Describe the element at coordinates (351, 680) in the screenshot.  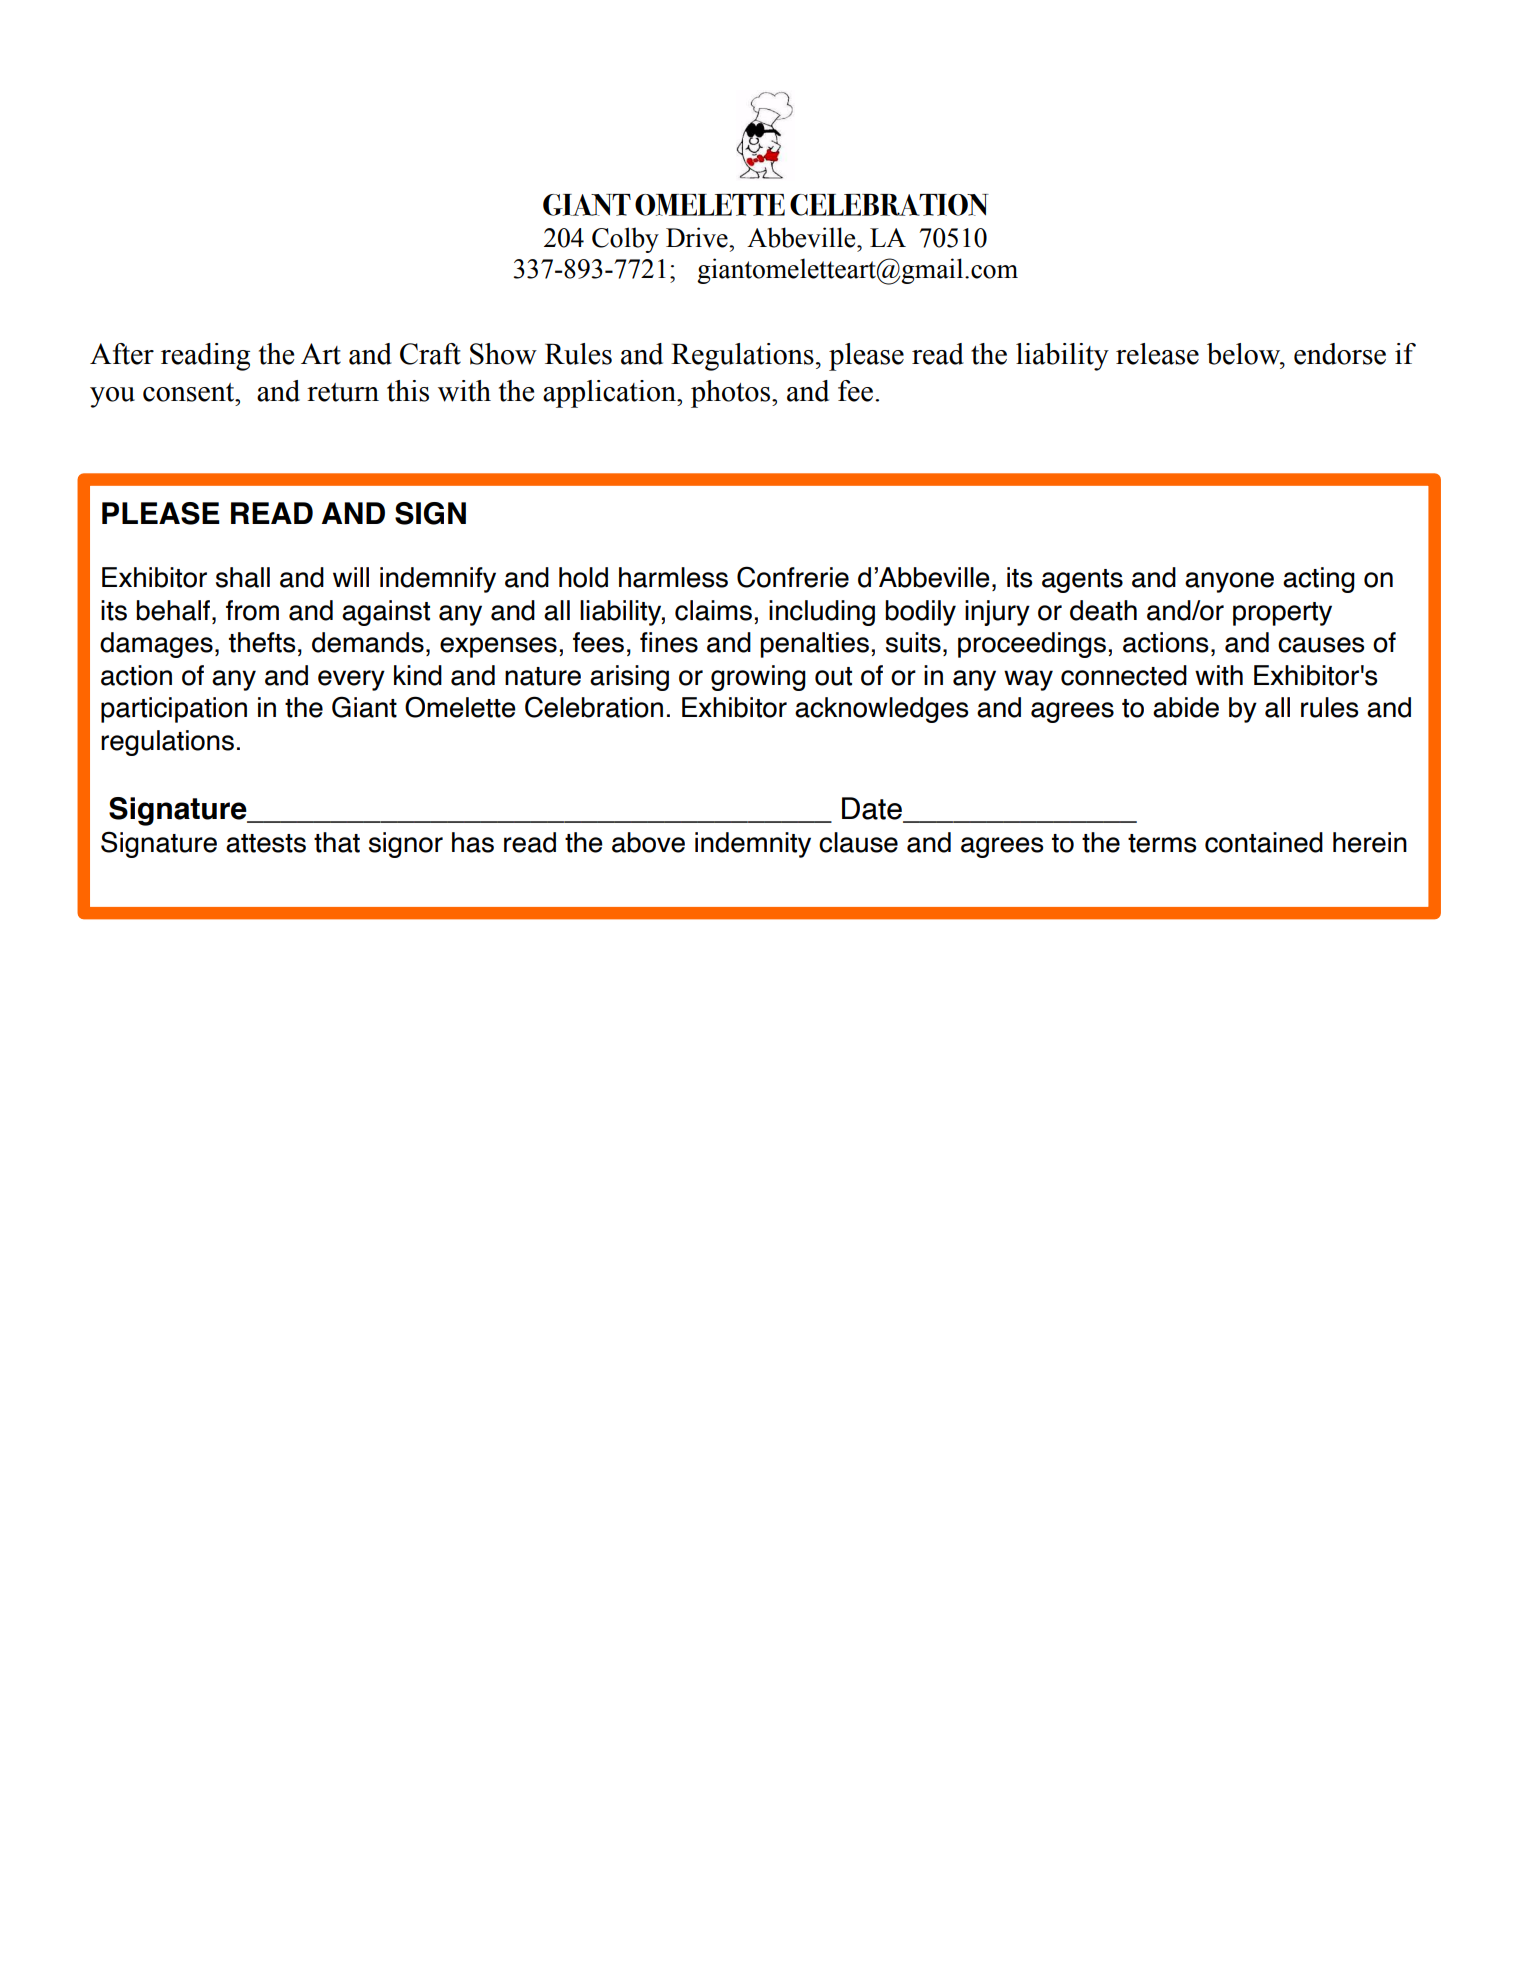
I see `every` at that location.
